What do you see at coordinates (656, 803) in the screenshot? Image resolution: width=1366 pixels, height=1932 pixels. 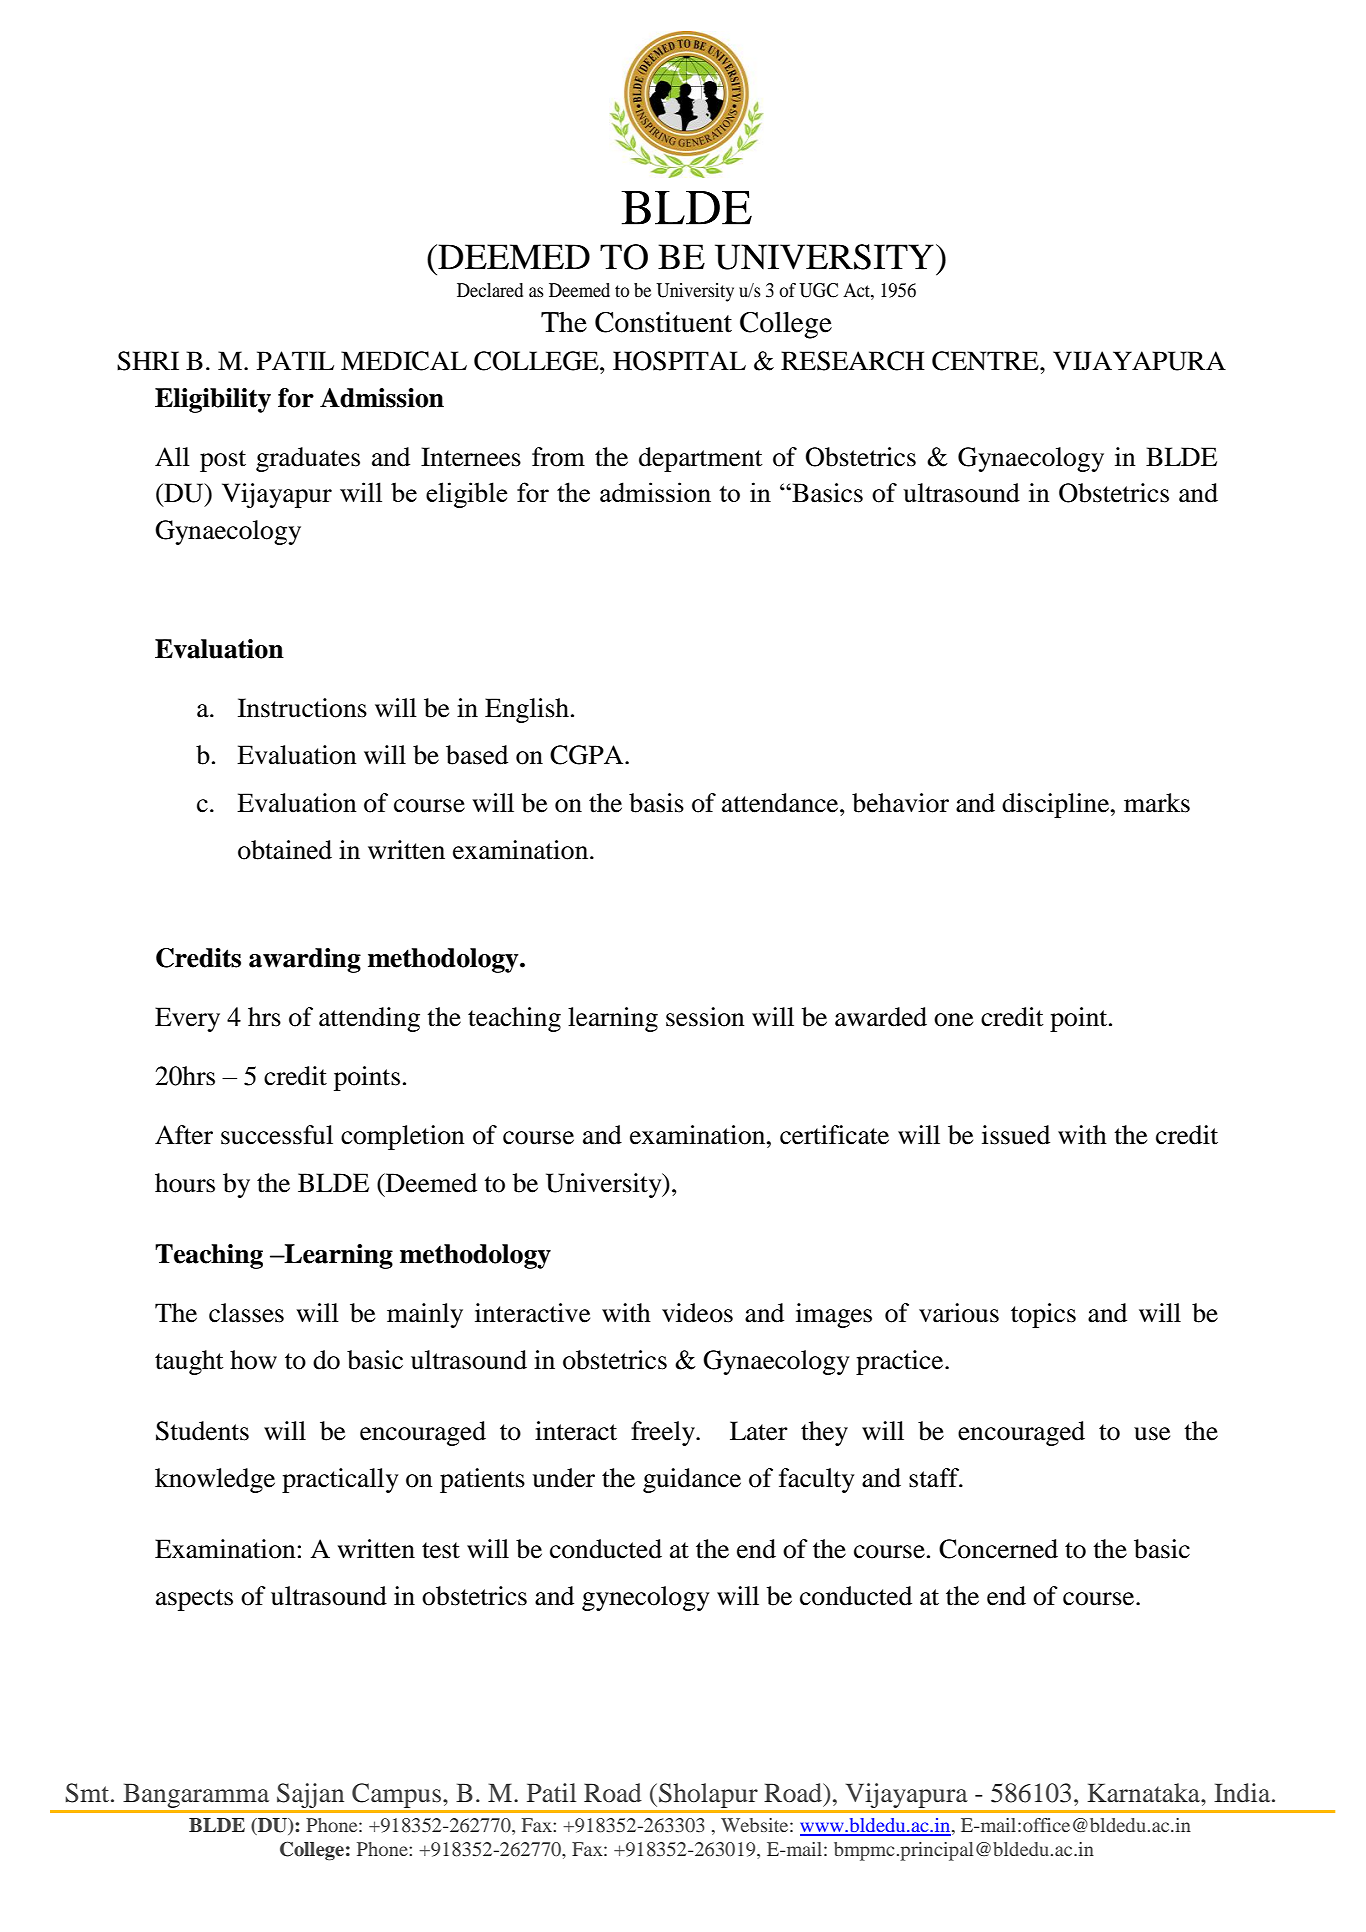 I see `basis` at bounding box center [656, 803].
